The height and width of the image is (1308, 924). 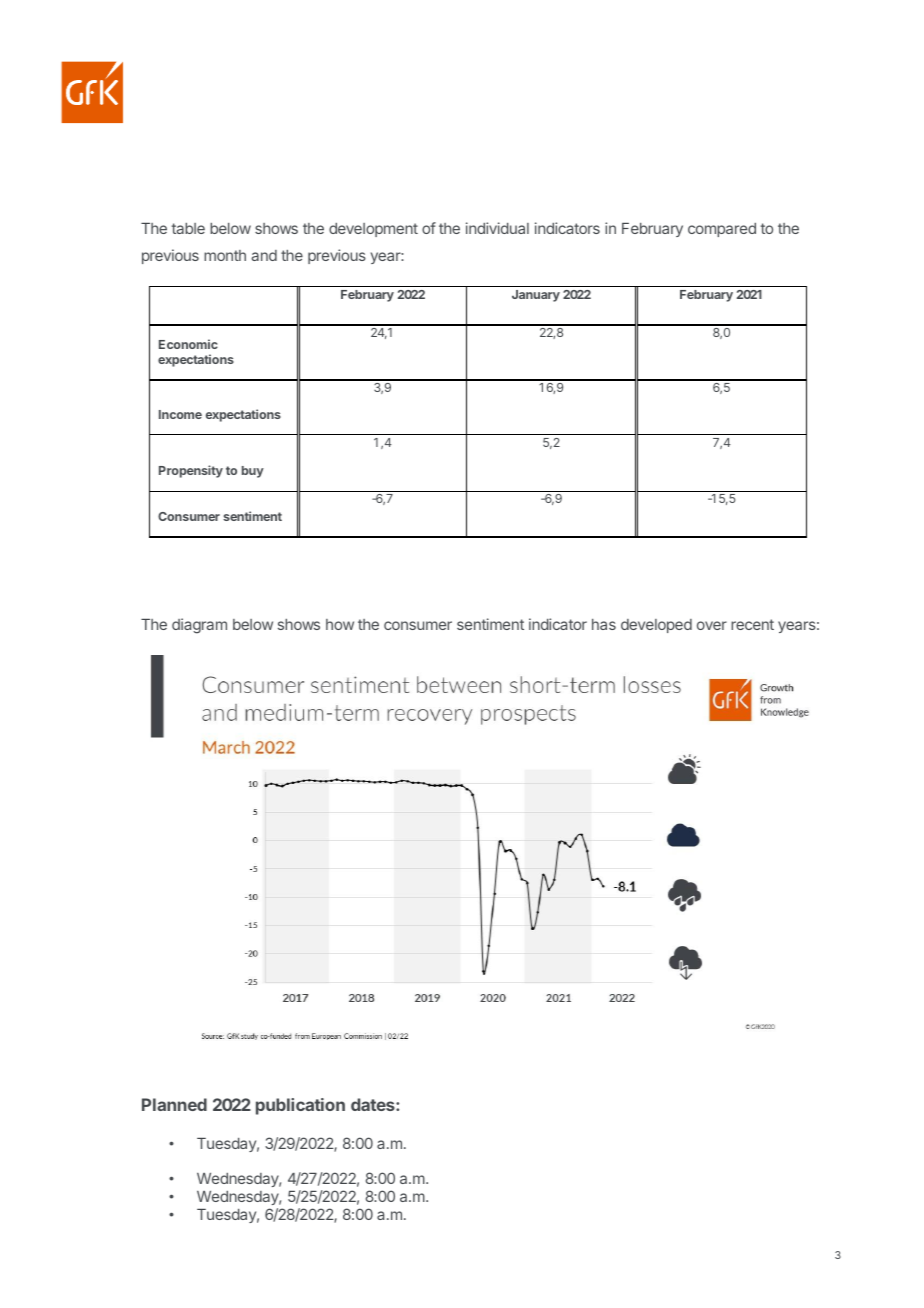 I want to click on developed, so click(x=656, y=626).
